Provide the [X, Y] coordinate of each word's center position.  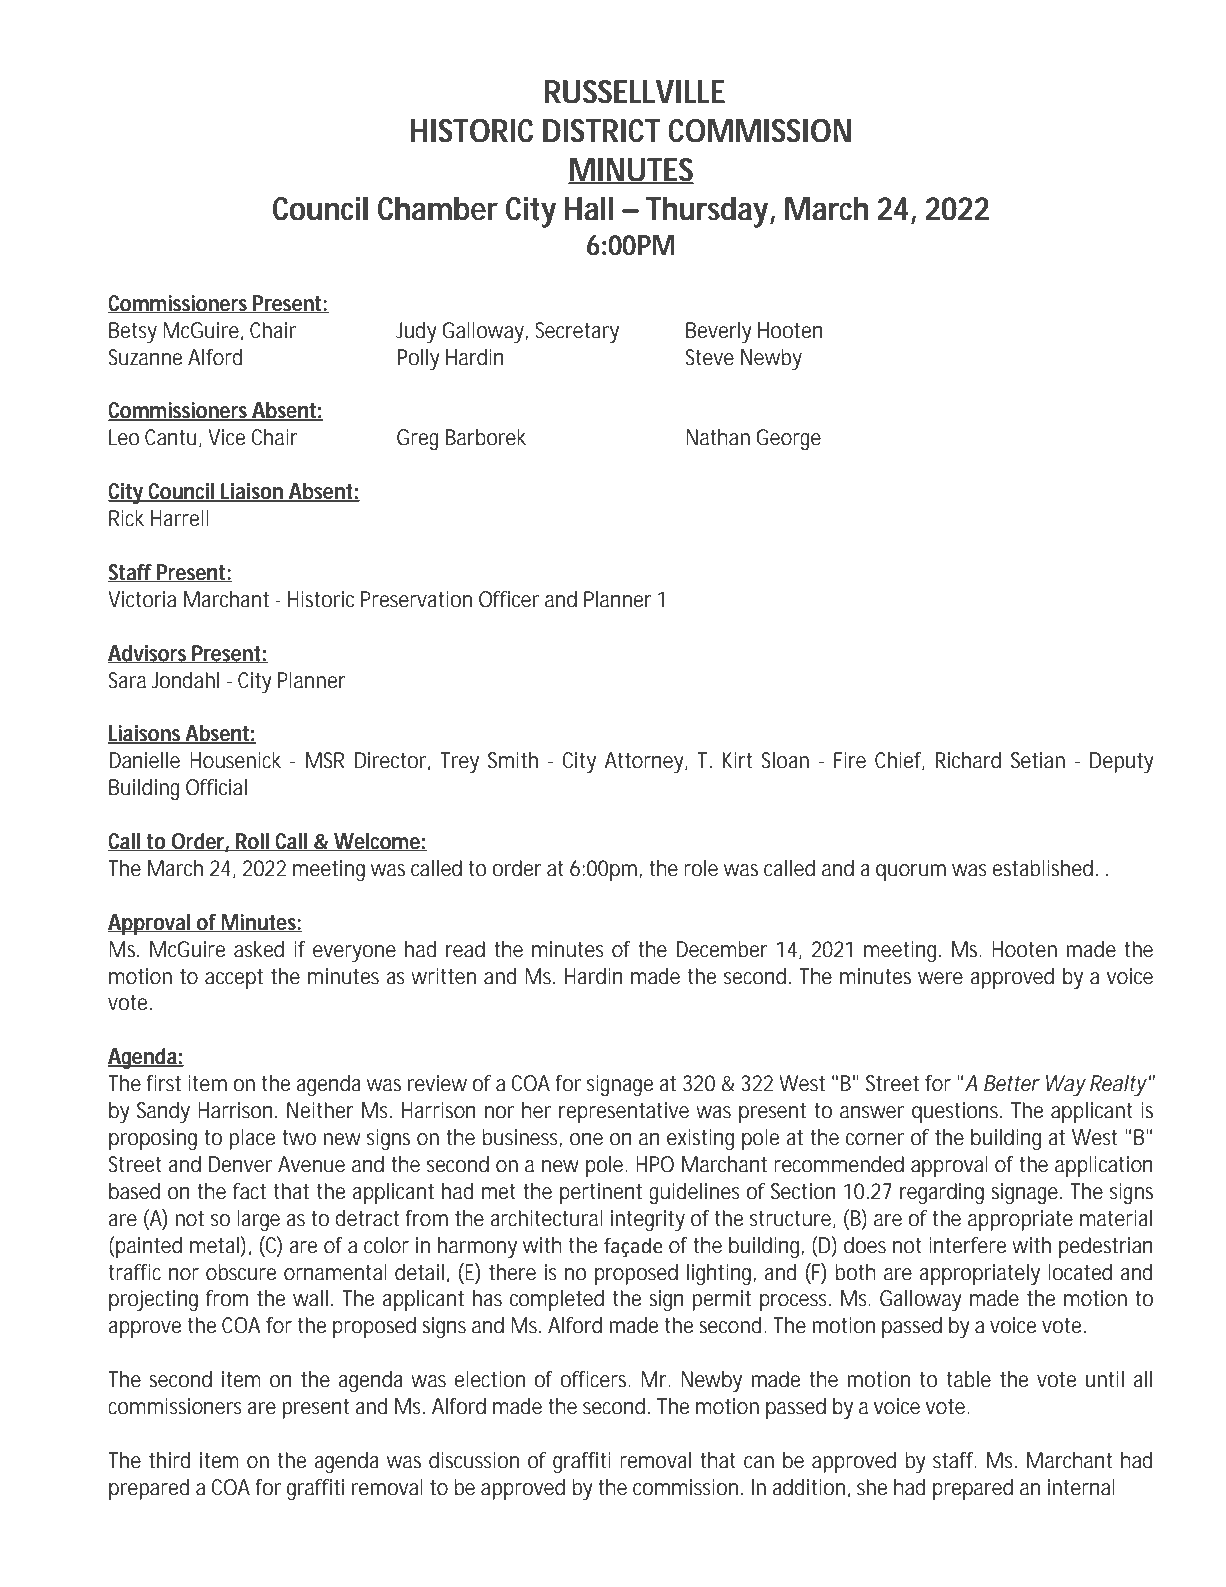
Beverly [719, 332]
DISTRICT [601, 131]
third [169, 1460]
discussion [474, 1460]
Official [216, 787]
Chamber [438, 209]
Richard [968, 760]
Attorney [646, 762]
